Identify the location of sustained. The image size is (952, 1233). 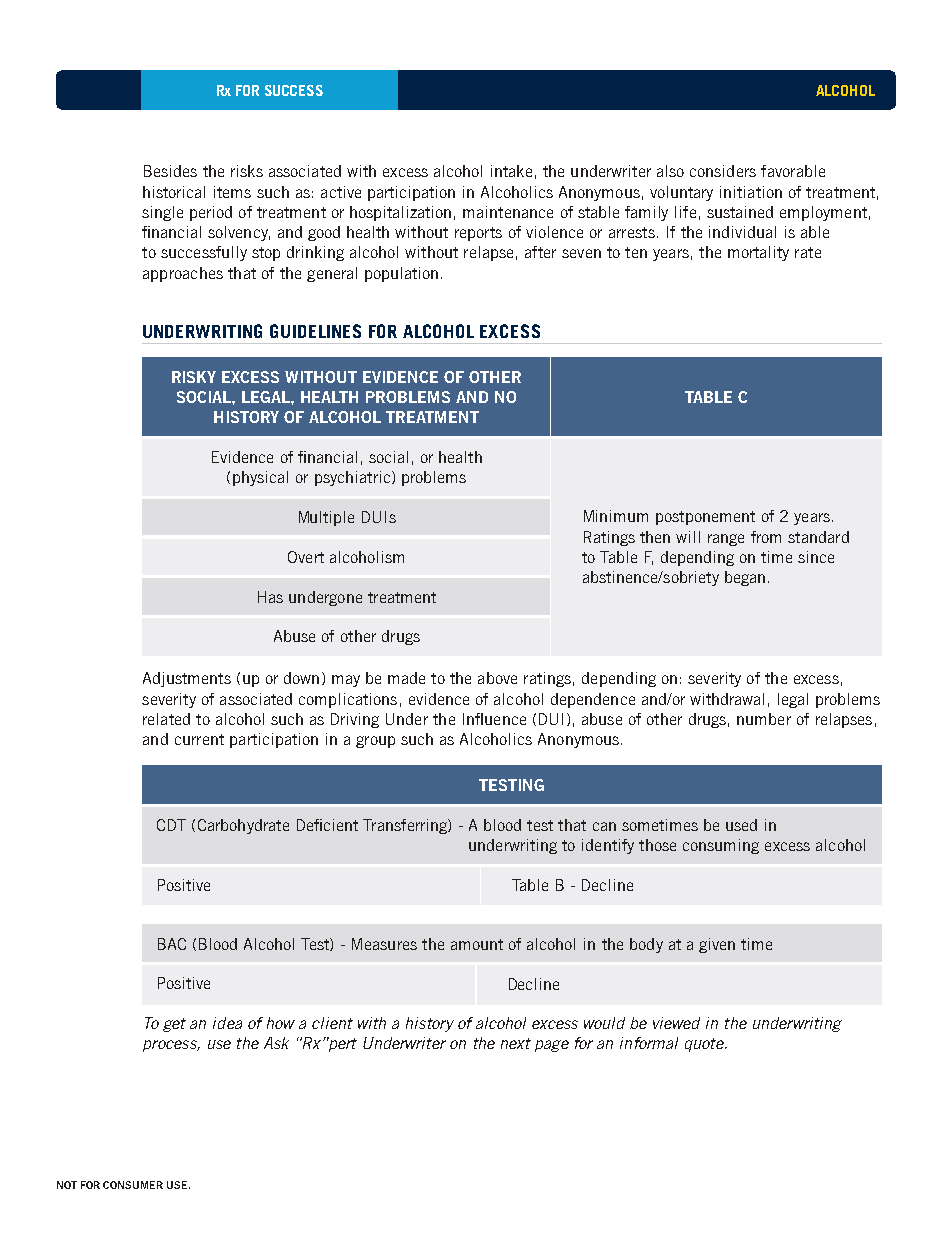
(740, 212).
